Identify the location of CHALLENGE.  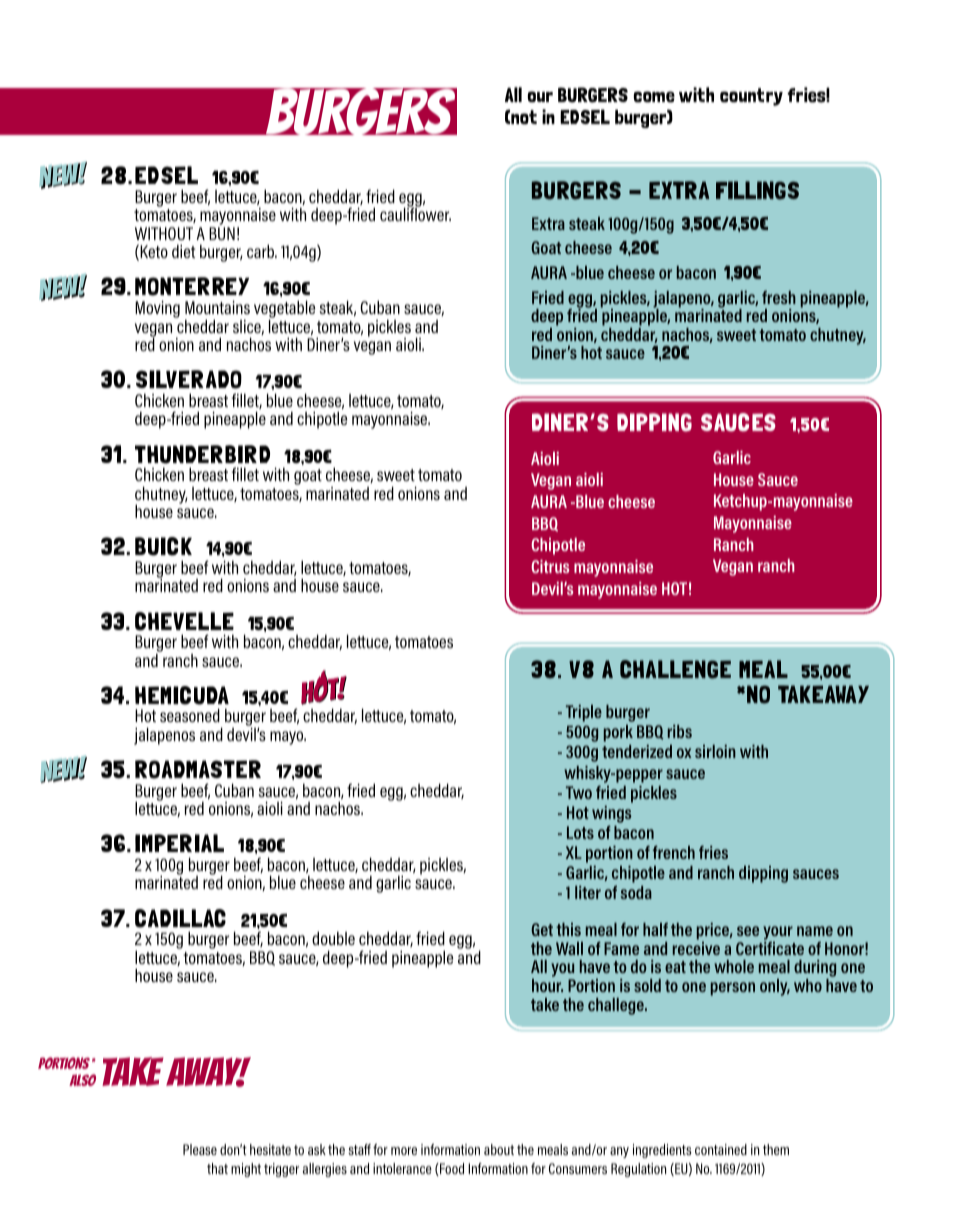
(675, 669).
